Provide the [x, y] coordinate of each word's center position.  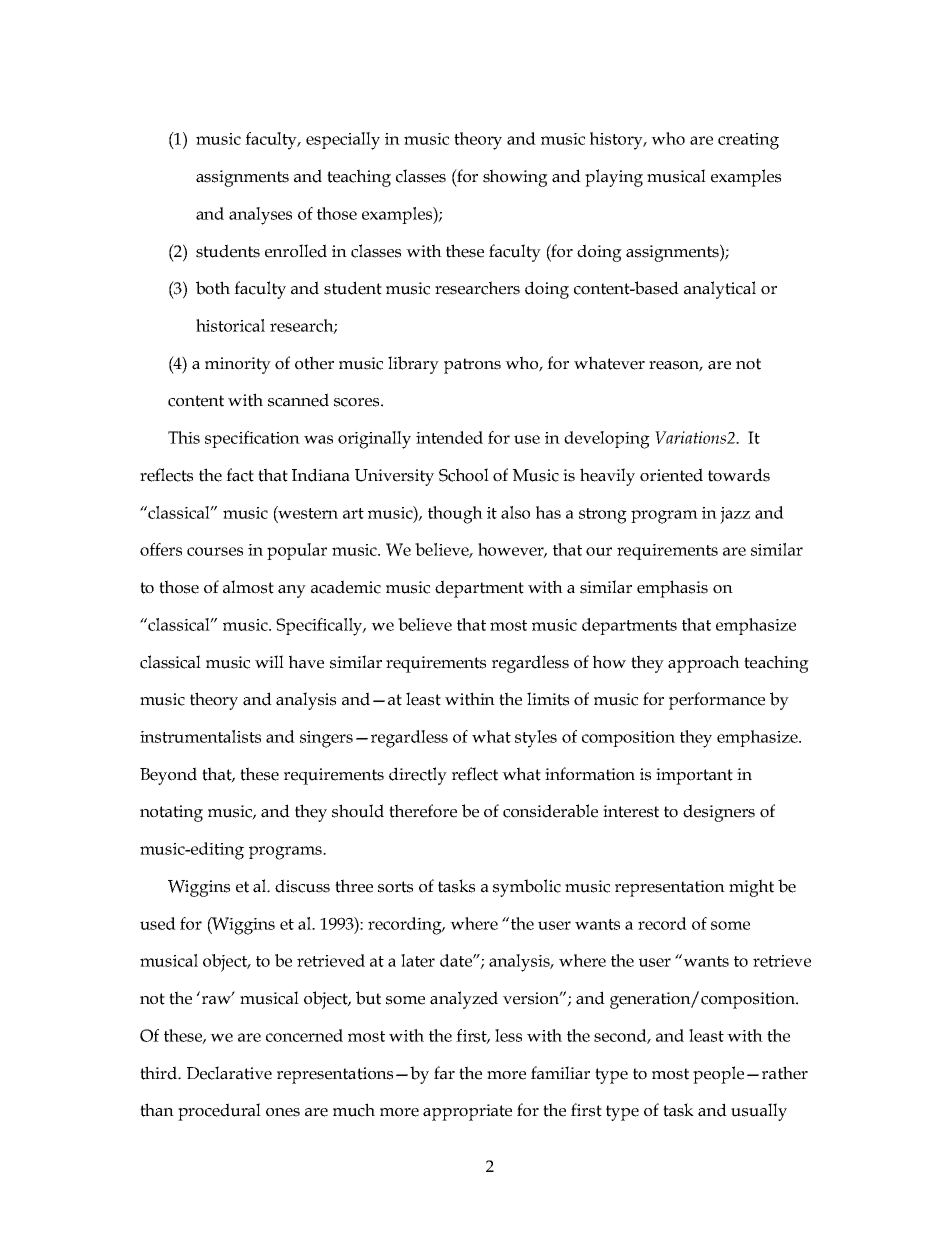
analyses [260, 216]
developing [607, 440]
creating [748, 141]
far [444, 1073]
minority [238, 365]
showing [515, 178]
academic [346, 587]
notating [171, 813]
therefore [423, 811]
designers [719, 813]
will [269, 661]
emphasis [672, 589]
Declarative [229, 1073]
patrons [472, 366]
